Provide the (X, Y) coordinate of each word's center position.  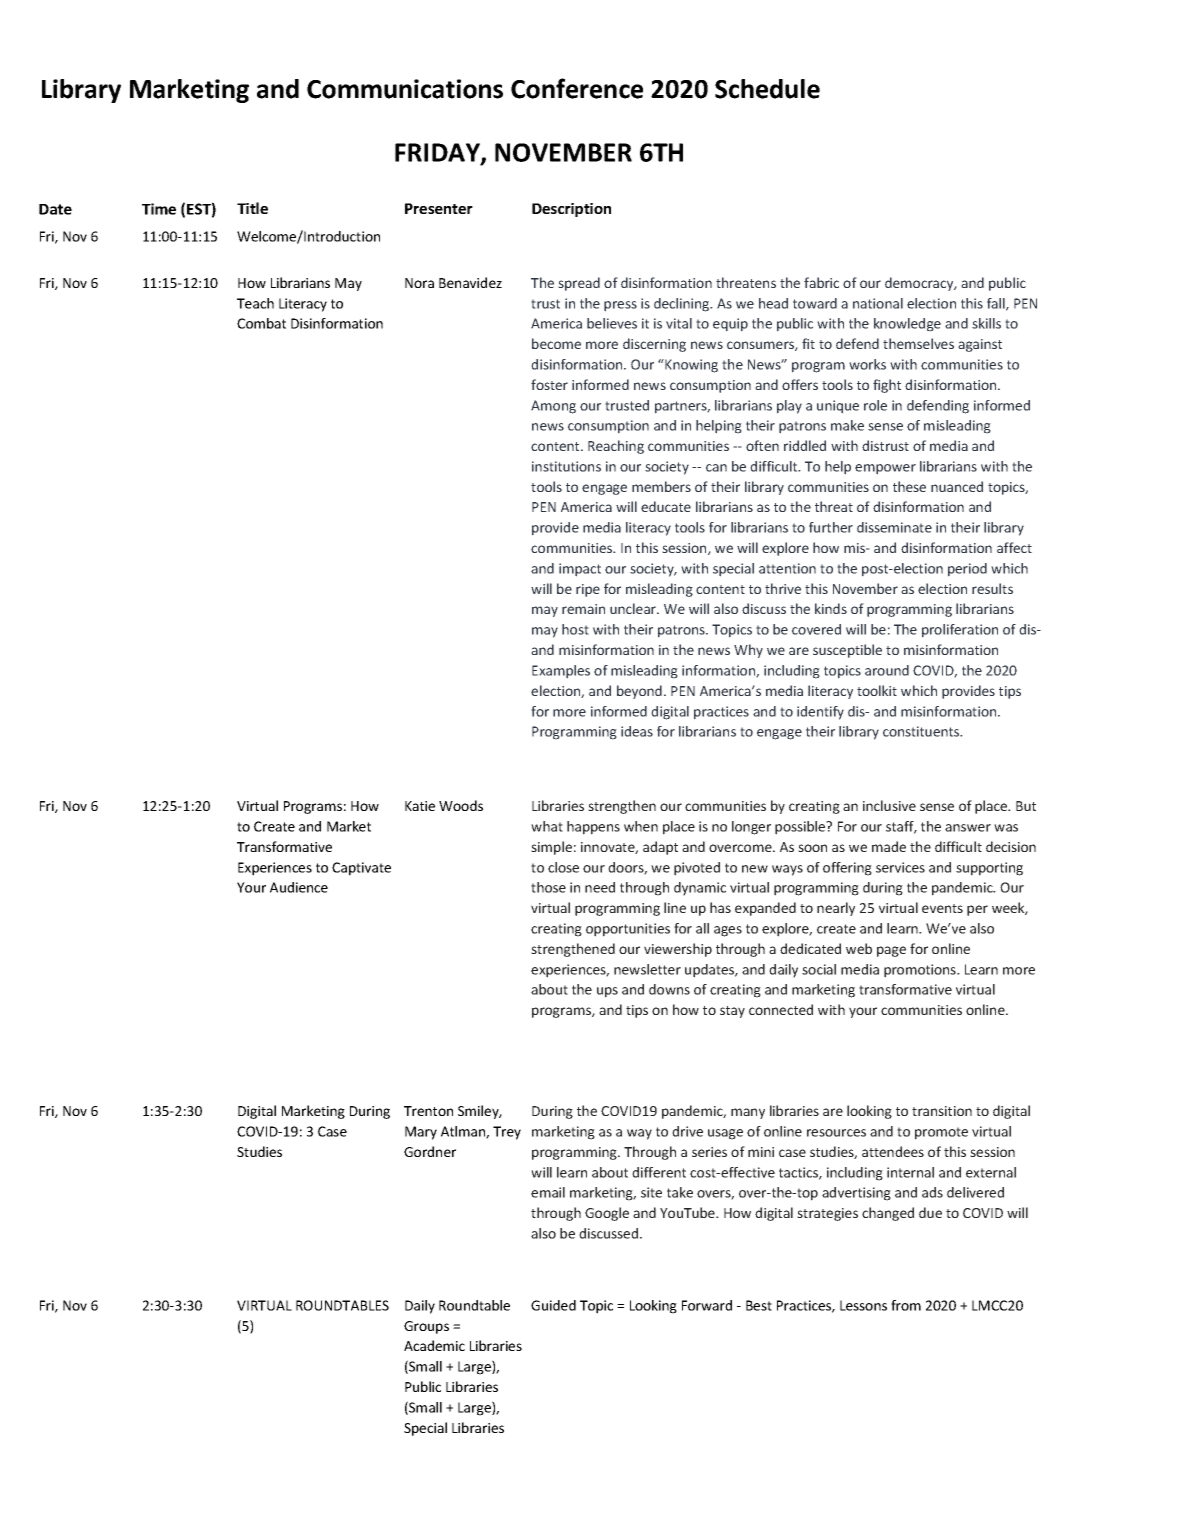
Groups (426, 1327)
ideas (637, 731)
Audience (299, 887)
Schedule (767, 89)
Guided (553, 1305)
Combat (261, 323)
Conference (577, 88)
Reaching (616, 447)
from (906, 1305)
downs (669, 989)
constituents (922, 731)
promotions (921, 971)
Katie (420, 806)
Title (252, 208)
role (875, 405)
